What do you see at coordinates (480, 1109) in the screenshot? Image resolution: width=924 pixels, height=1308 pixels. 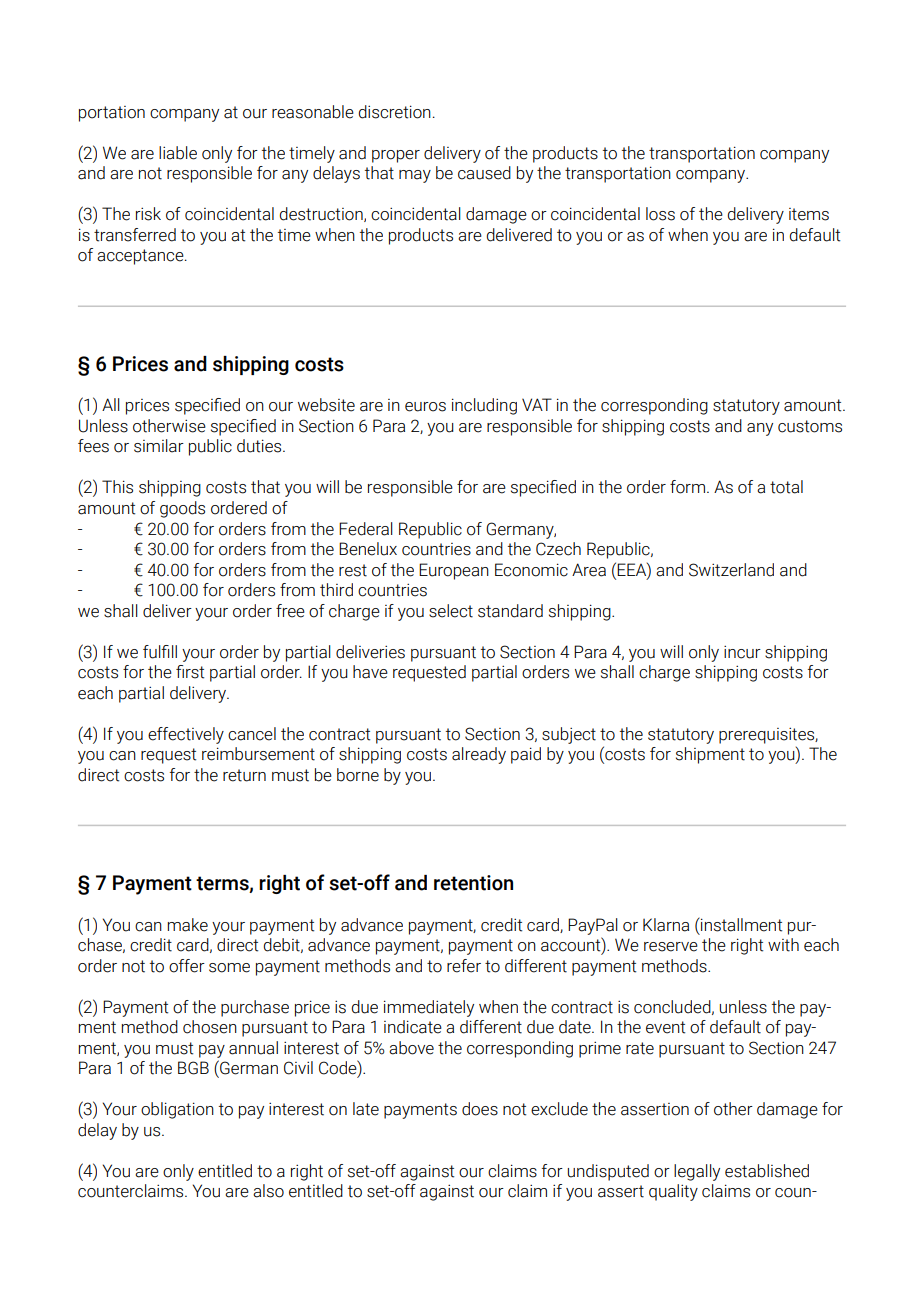 I see `does` at bounding box center [480, 1109].
